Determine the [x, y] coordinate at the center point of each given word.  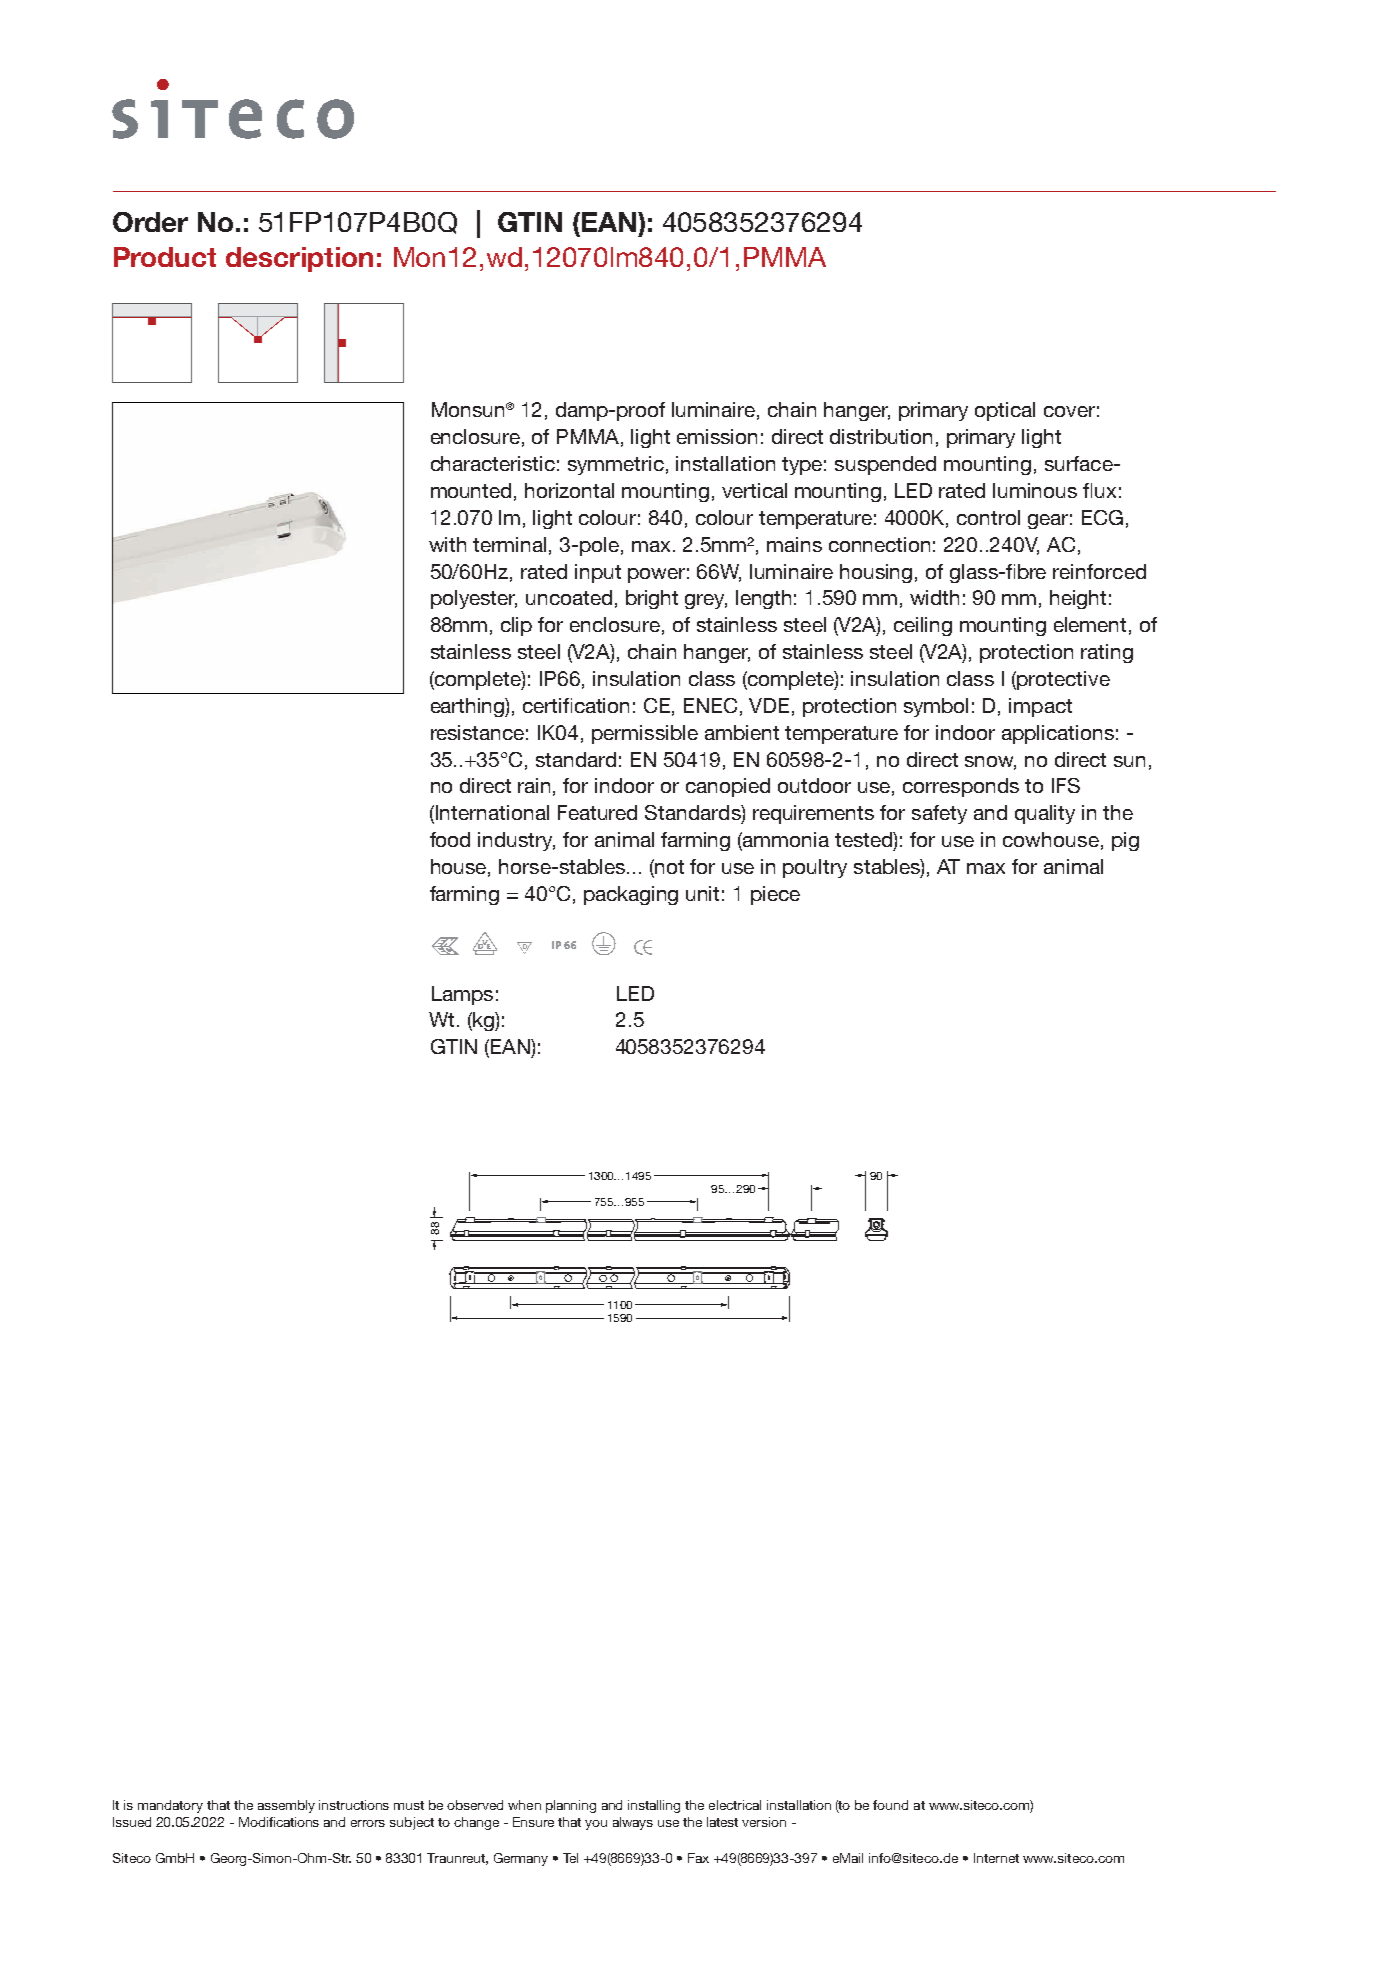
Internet [996, 1858]
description [299, 259]
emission [717, 436]
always [633, 1823]
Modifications [279, 1822]
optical [1005, 411]
